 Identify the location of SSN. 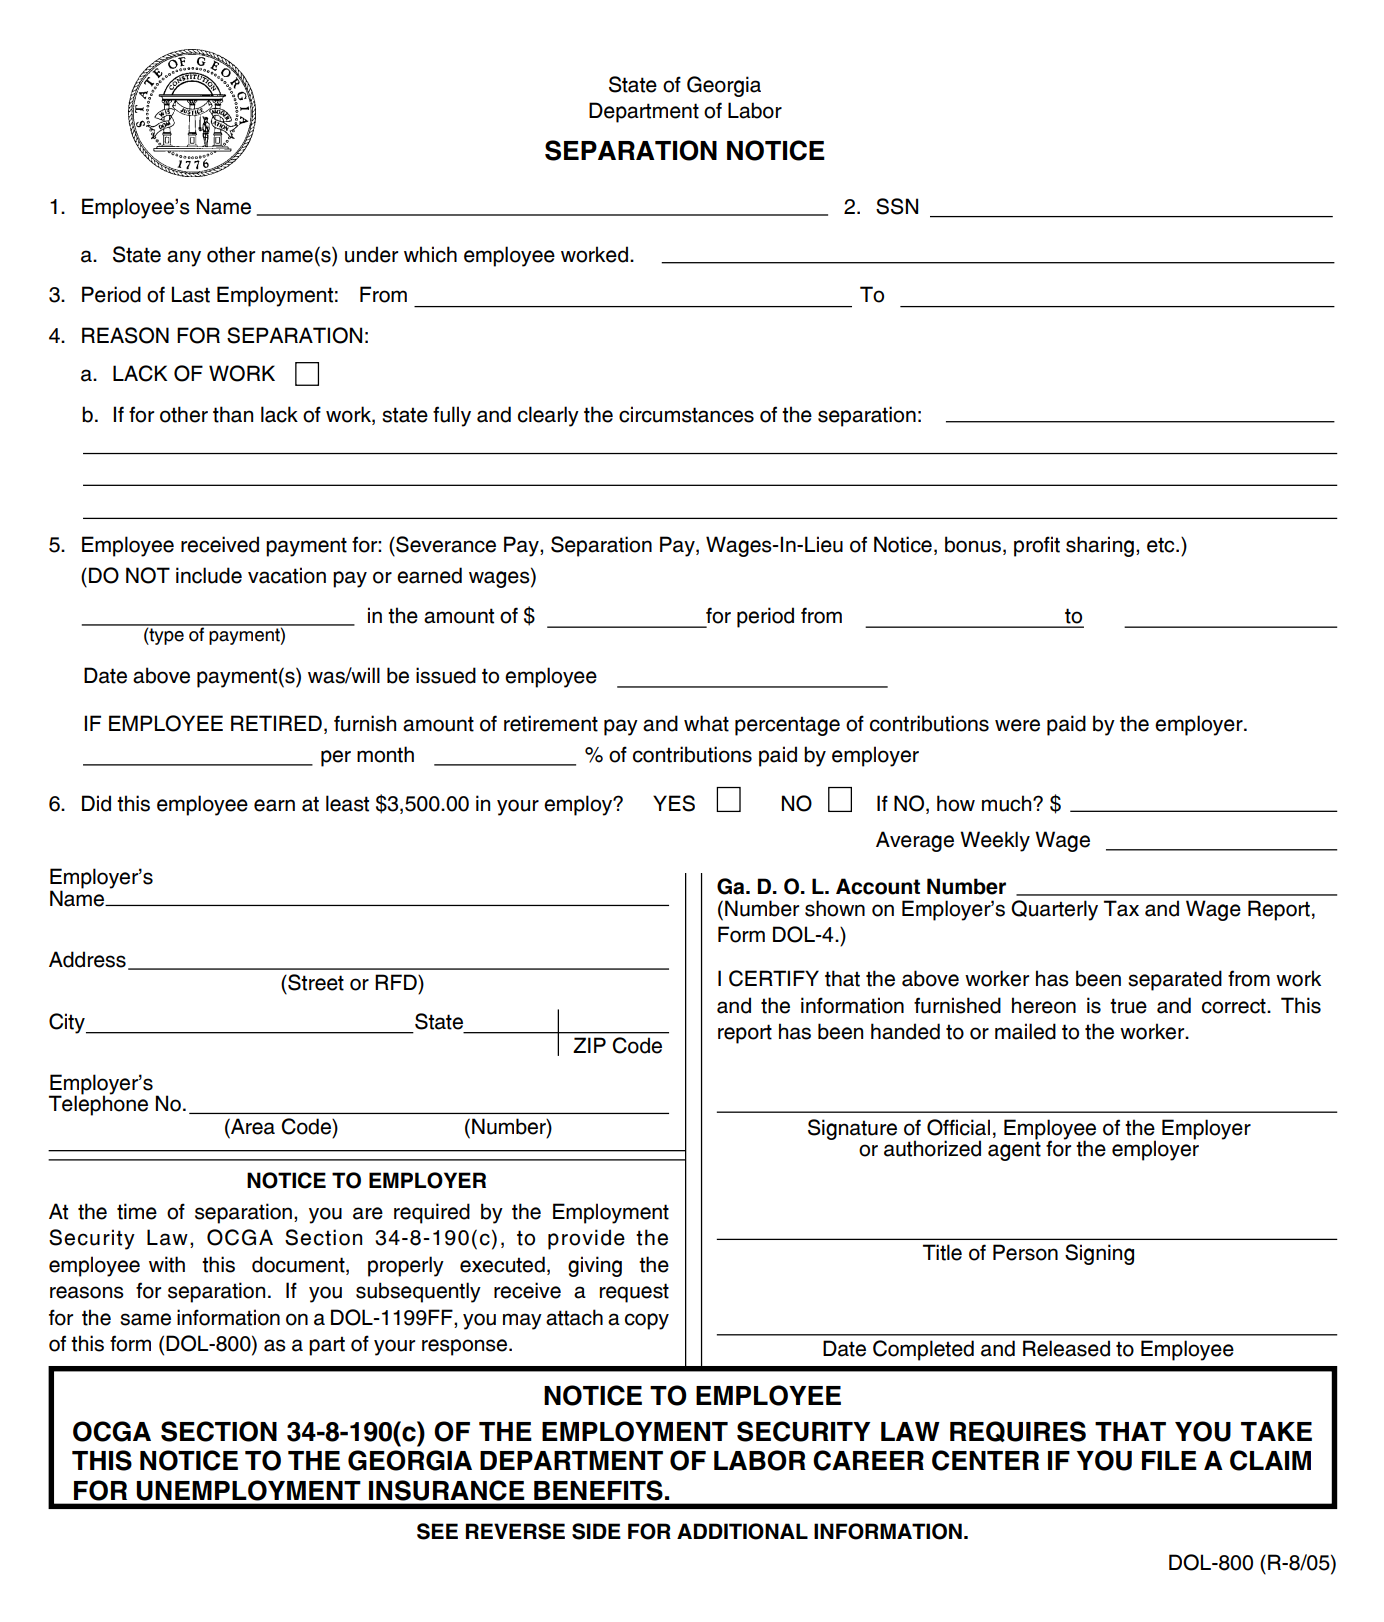
(897, 206).
